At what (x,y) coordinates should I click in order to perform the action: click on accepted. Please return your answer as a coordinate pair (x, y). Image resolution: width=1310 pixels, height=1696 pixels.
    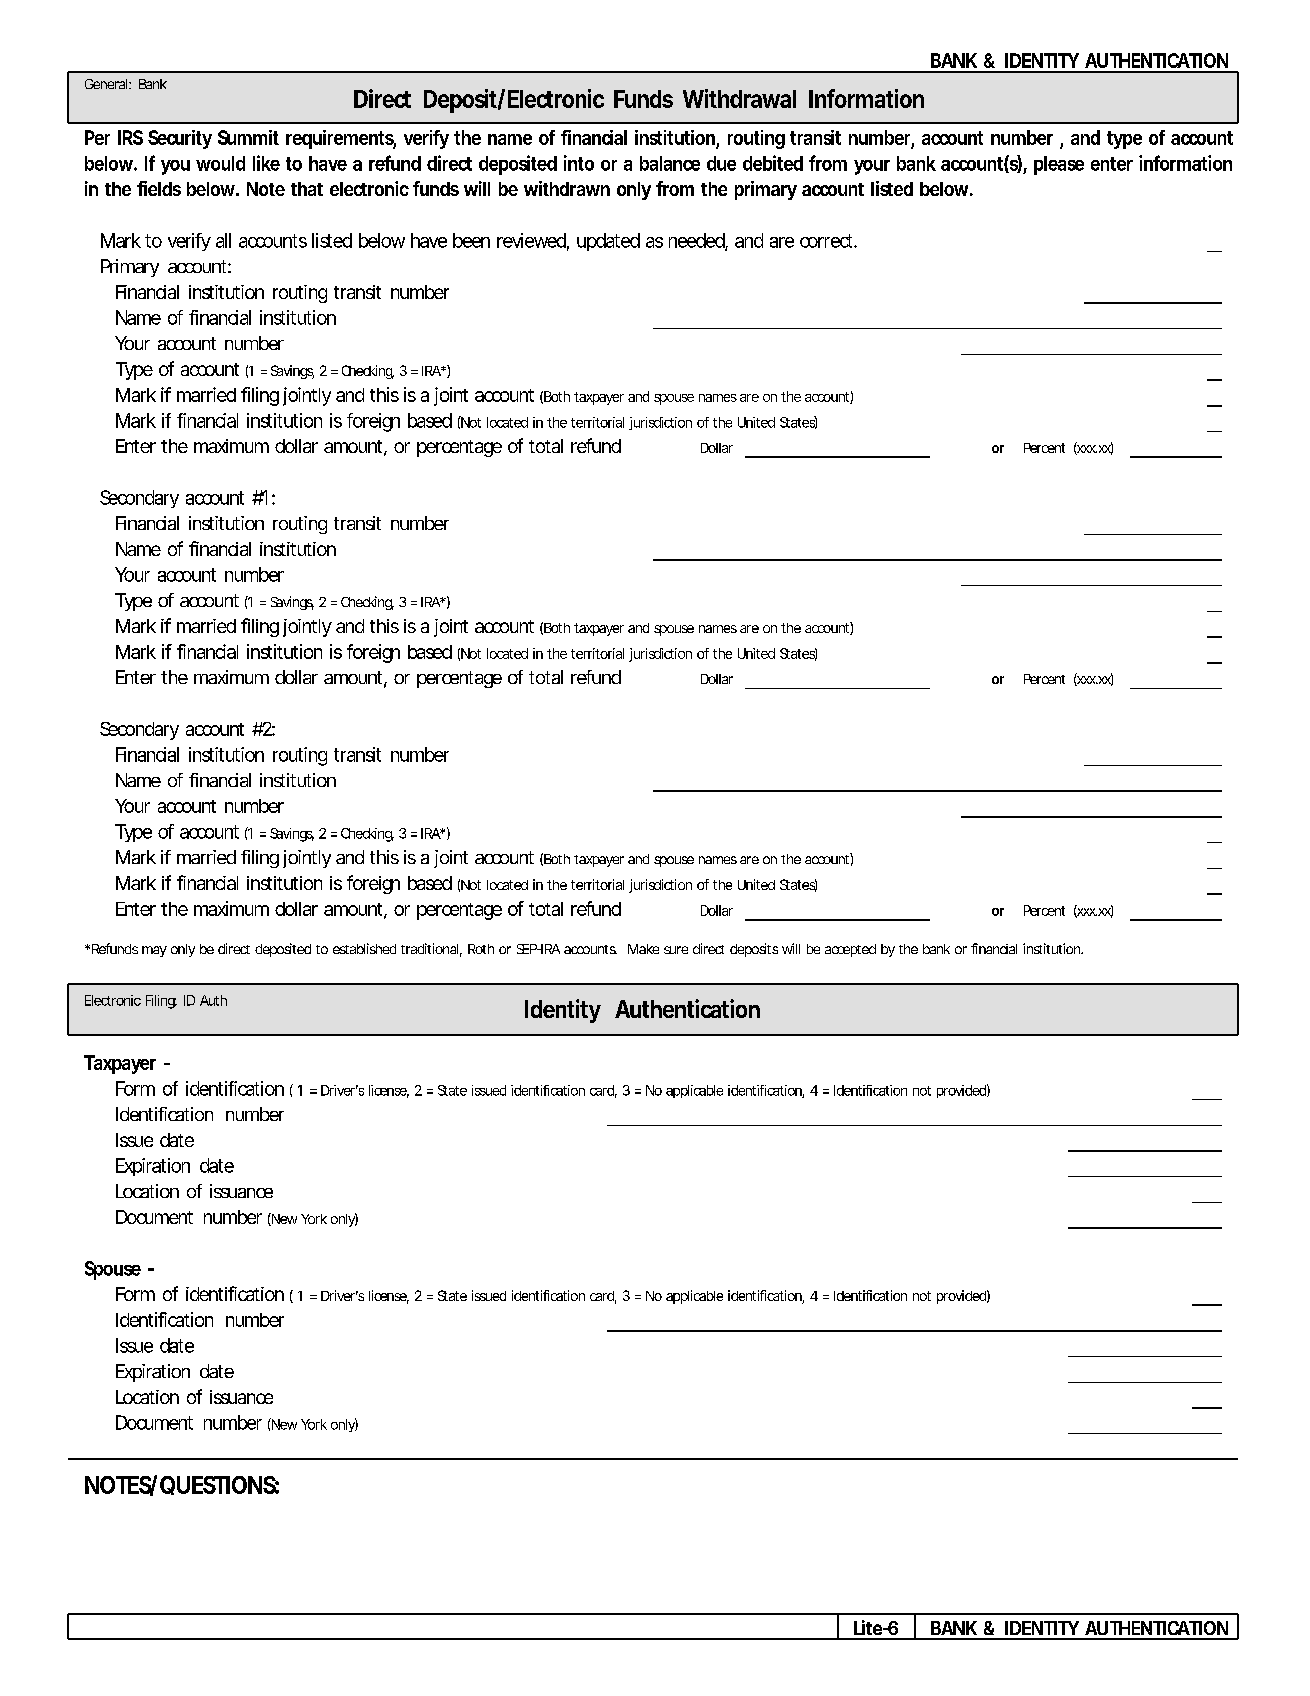
    Looking at the image, I should click on (850, 950).
